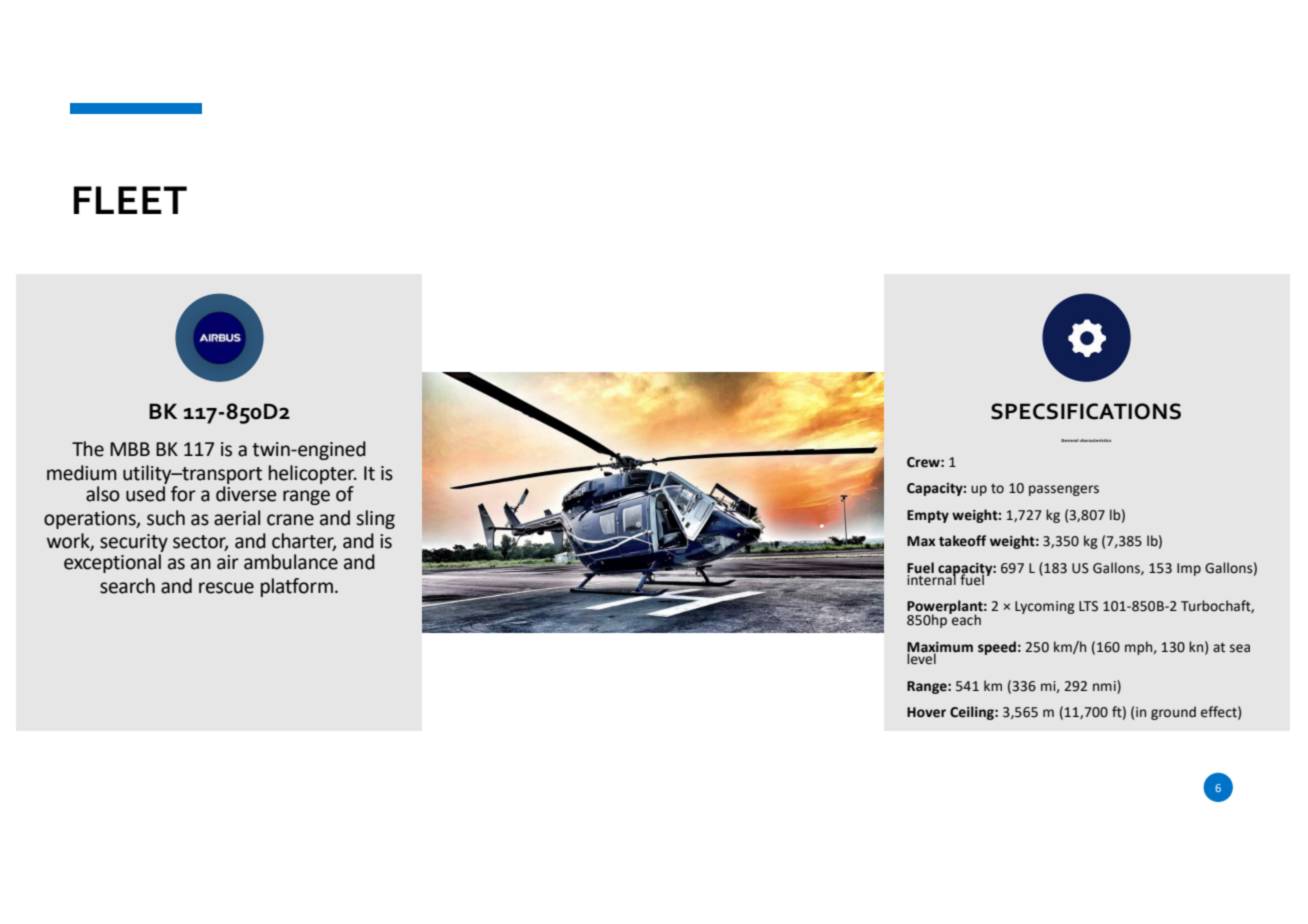 This screenshot has width=1308, height=924. Describe the element at coordinates (1064, 490) in the screenshot. I see `passengers` at that location.
